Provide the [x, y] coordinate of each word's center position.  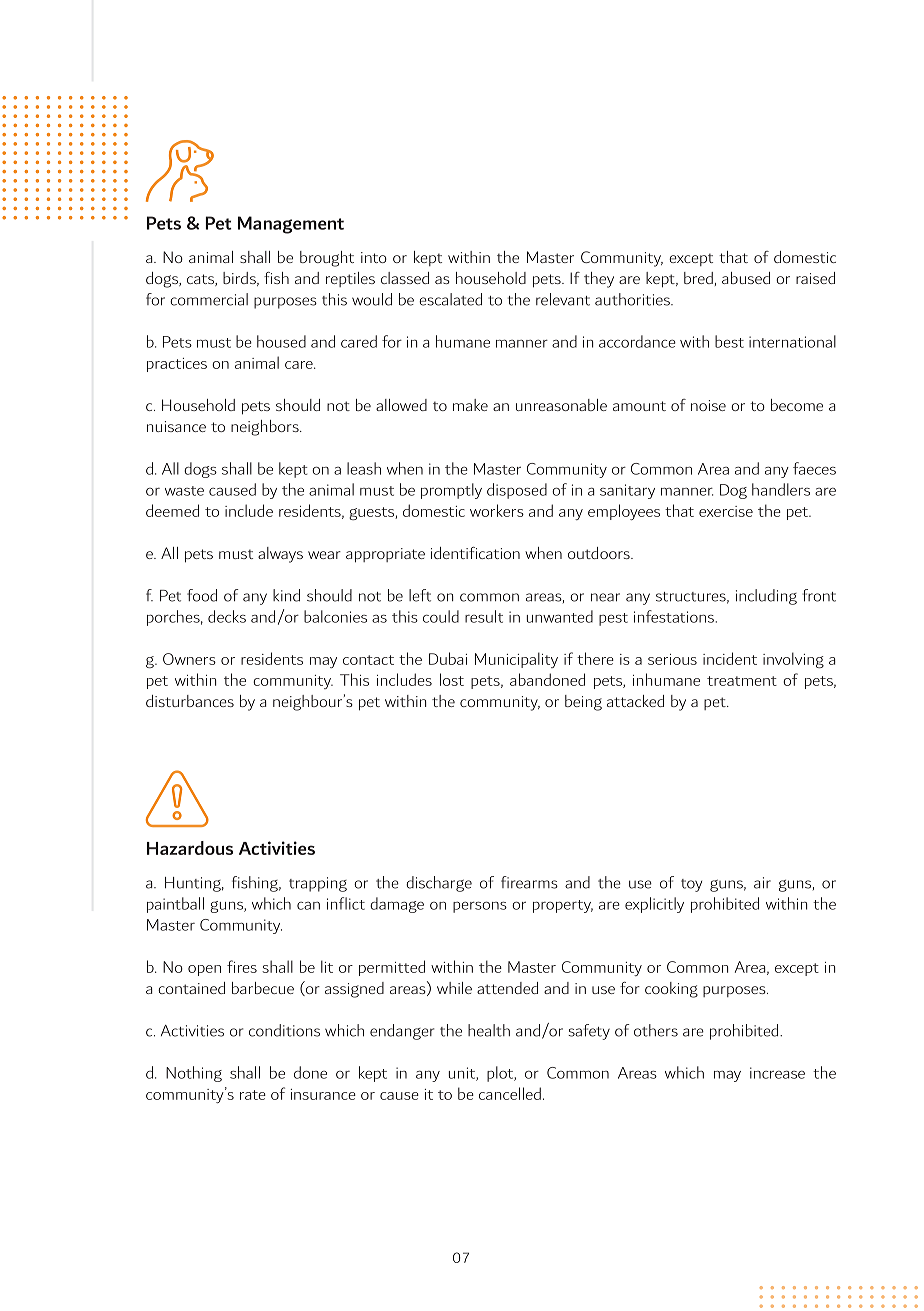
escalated [450, 299]
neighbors [266, 428]
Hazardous [190, 848]
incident [730, 658]
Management [291, 225]
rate [253, 1095]
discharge [439, 884]
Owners [189, 659]
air [762, 883]
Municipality [516, 660]
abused [746, 278]
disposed [517, 491]
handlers [781, 489]
